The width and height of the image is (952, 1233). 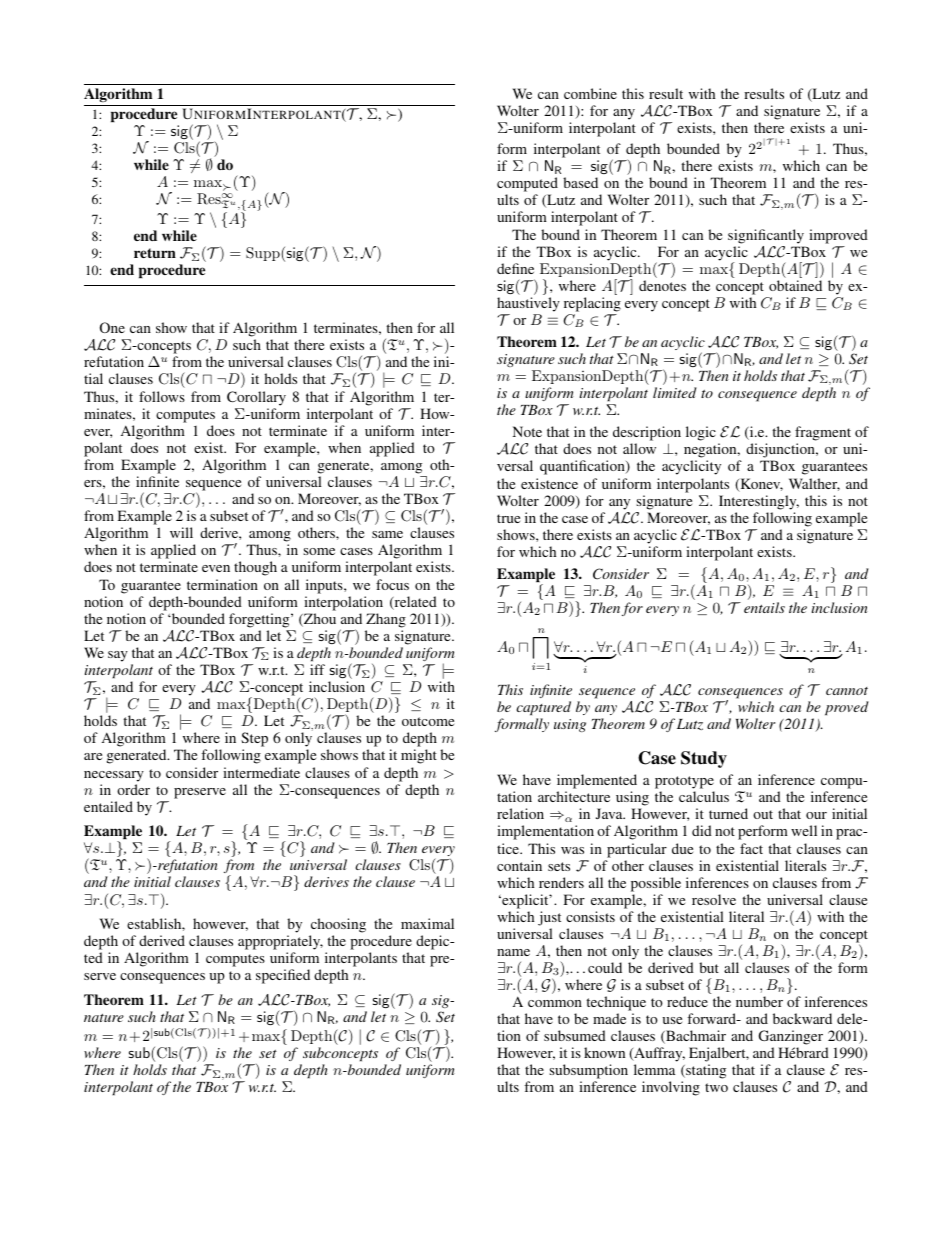 I want to click on true, so click(x=508, y=518).
